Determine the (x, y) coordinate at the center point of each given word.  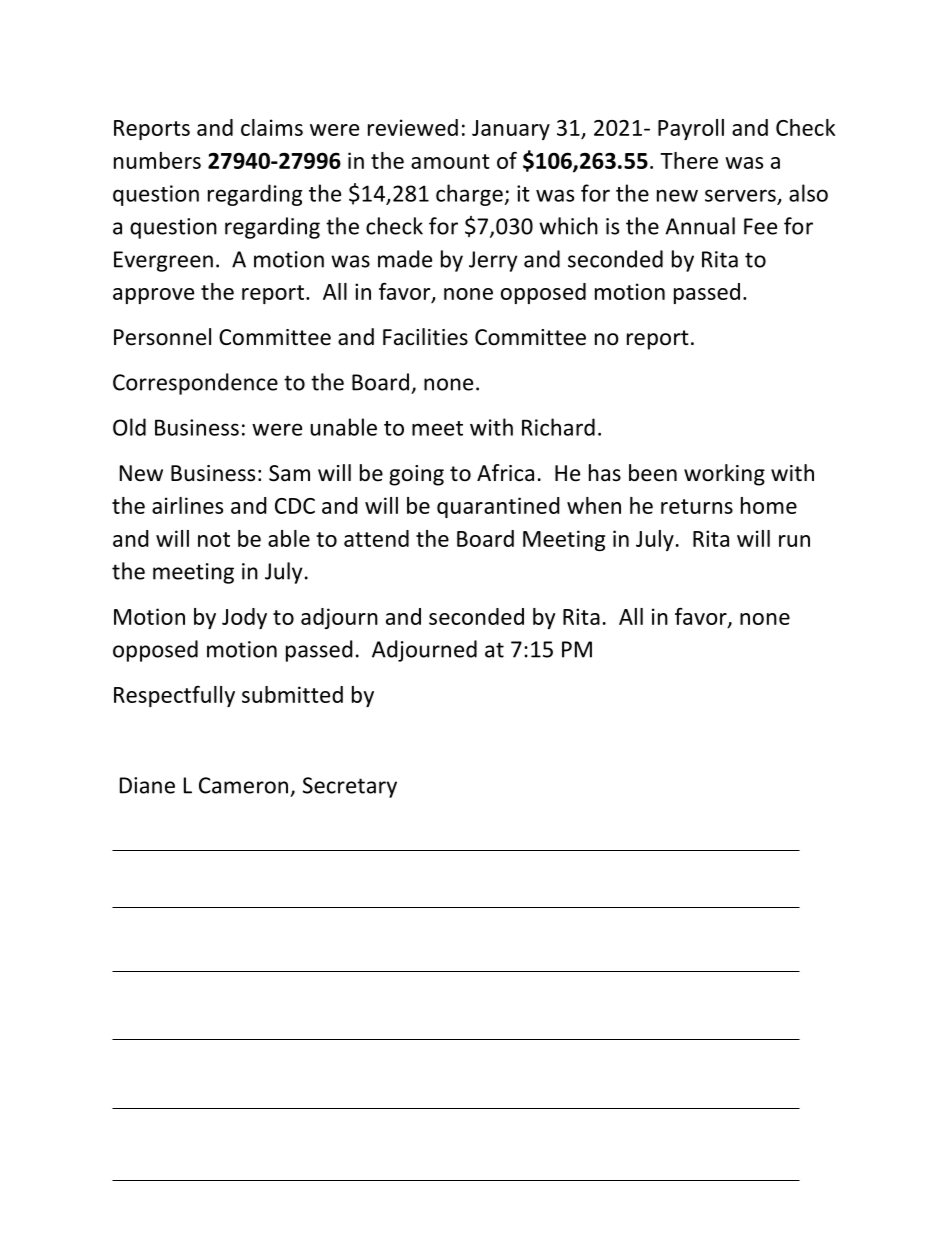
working (724, 475)
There (689, 160)
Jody (244, 618)
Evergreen (163, 261)
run (794, 541)
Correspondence (195, 384)
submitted (292, 694)
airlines (187, 505)
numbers (157, 160)
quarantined (498, 507)
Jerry (493, 261)
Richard (558, 427)
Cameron (243, 785)
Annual (700, 226)
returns (697, 506)
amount (450, 161)
